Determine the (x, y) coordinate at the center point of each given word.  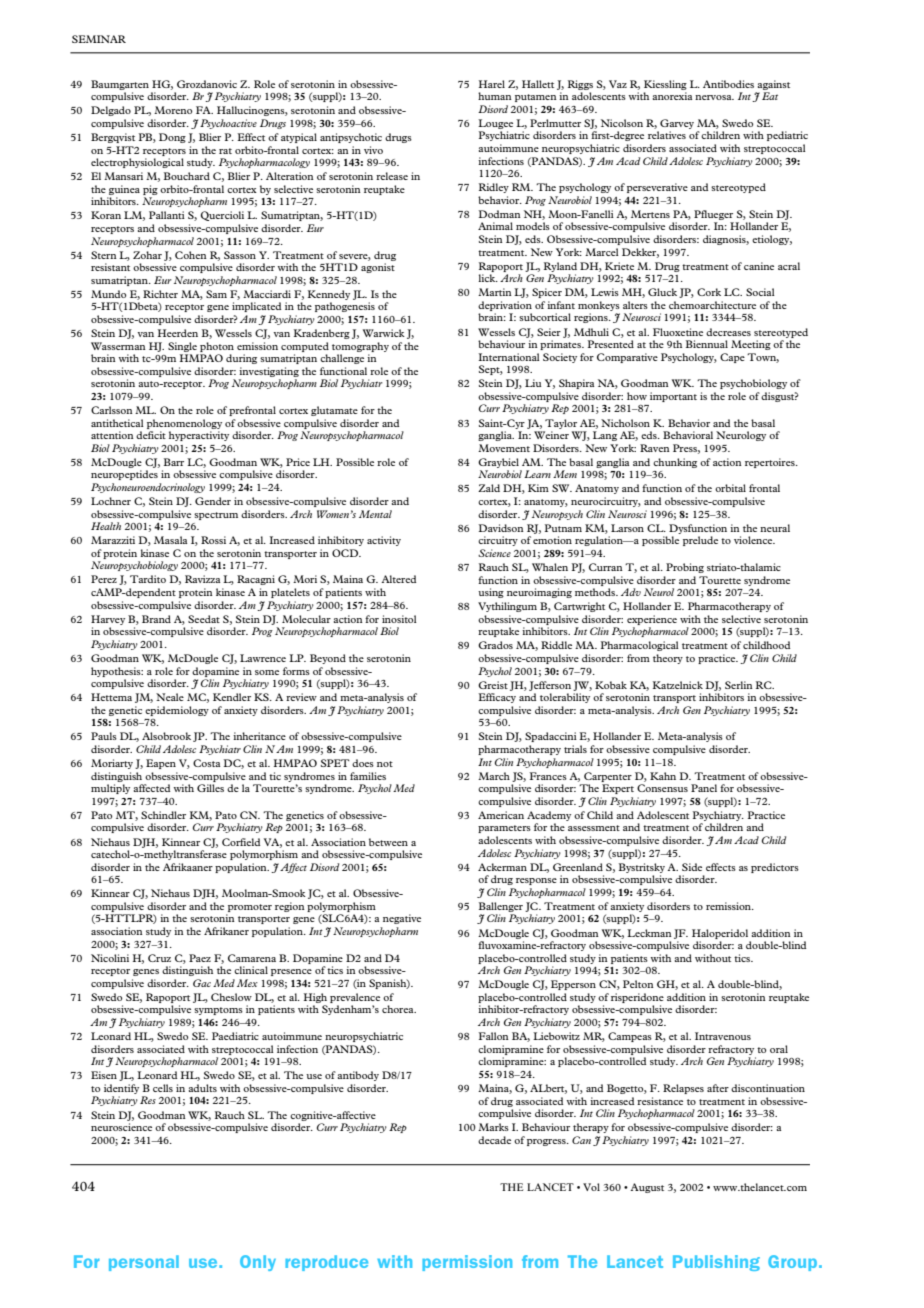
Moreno (173, 110)
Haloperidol (720, 934)
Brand (156, 619)
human (495, 96)
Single (182, 347)
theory (668, 659)
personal (144, 1263)
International (509, 357)
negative (402, 919)
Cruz (159, 958)
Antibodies (728, 84)
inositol (399, 619)
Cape (732, 358)
